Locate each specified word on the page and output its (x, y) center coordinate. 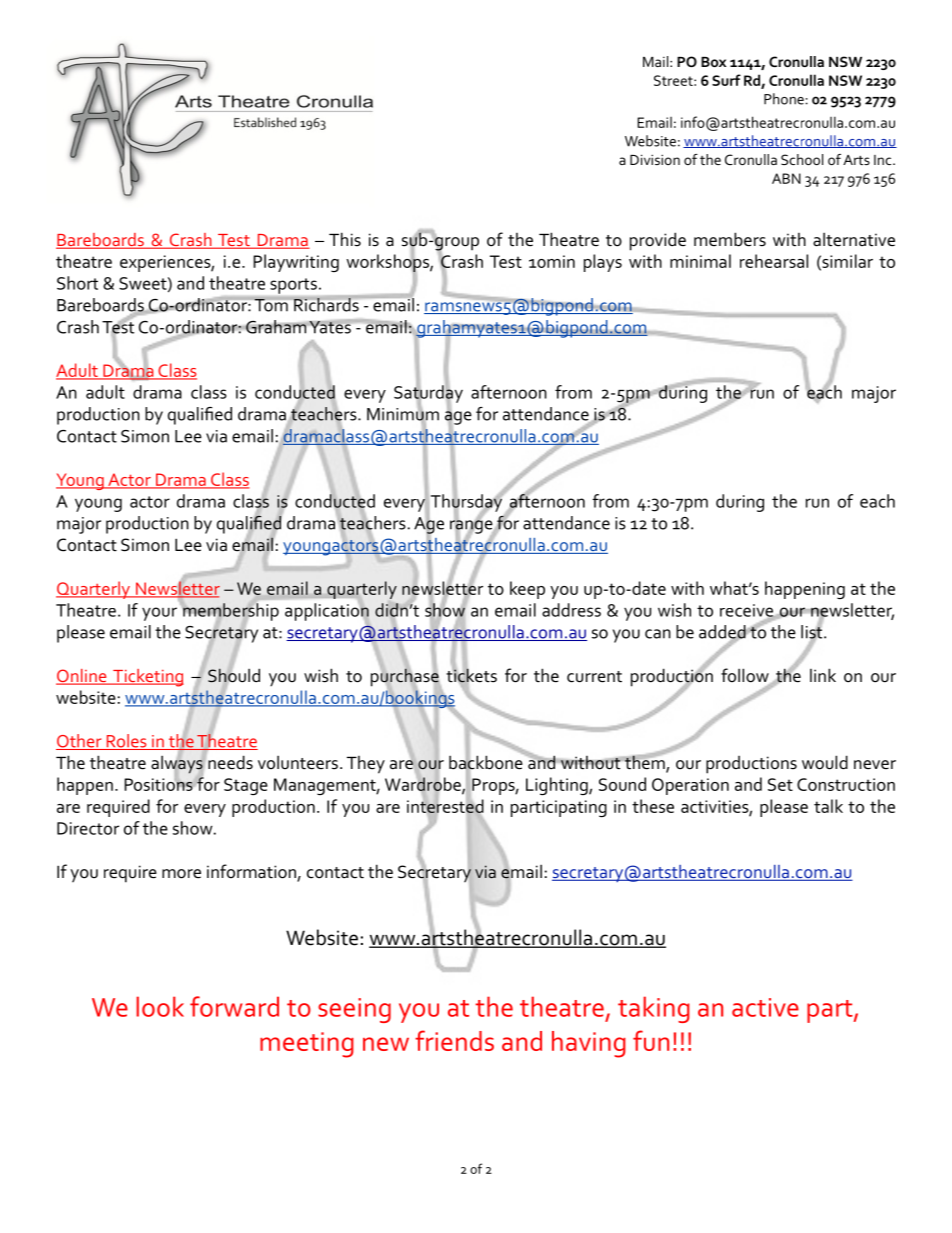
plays (603, 263)
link (823, 675)
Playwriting (296, 263)
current (594, 677)
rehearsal (774, 261)
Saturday (428, 394)
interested (445, 806)
